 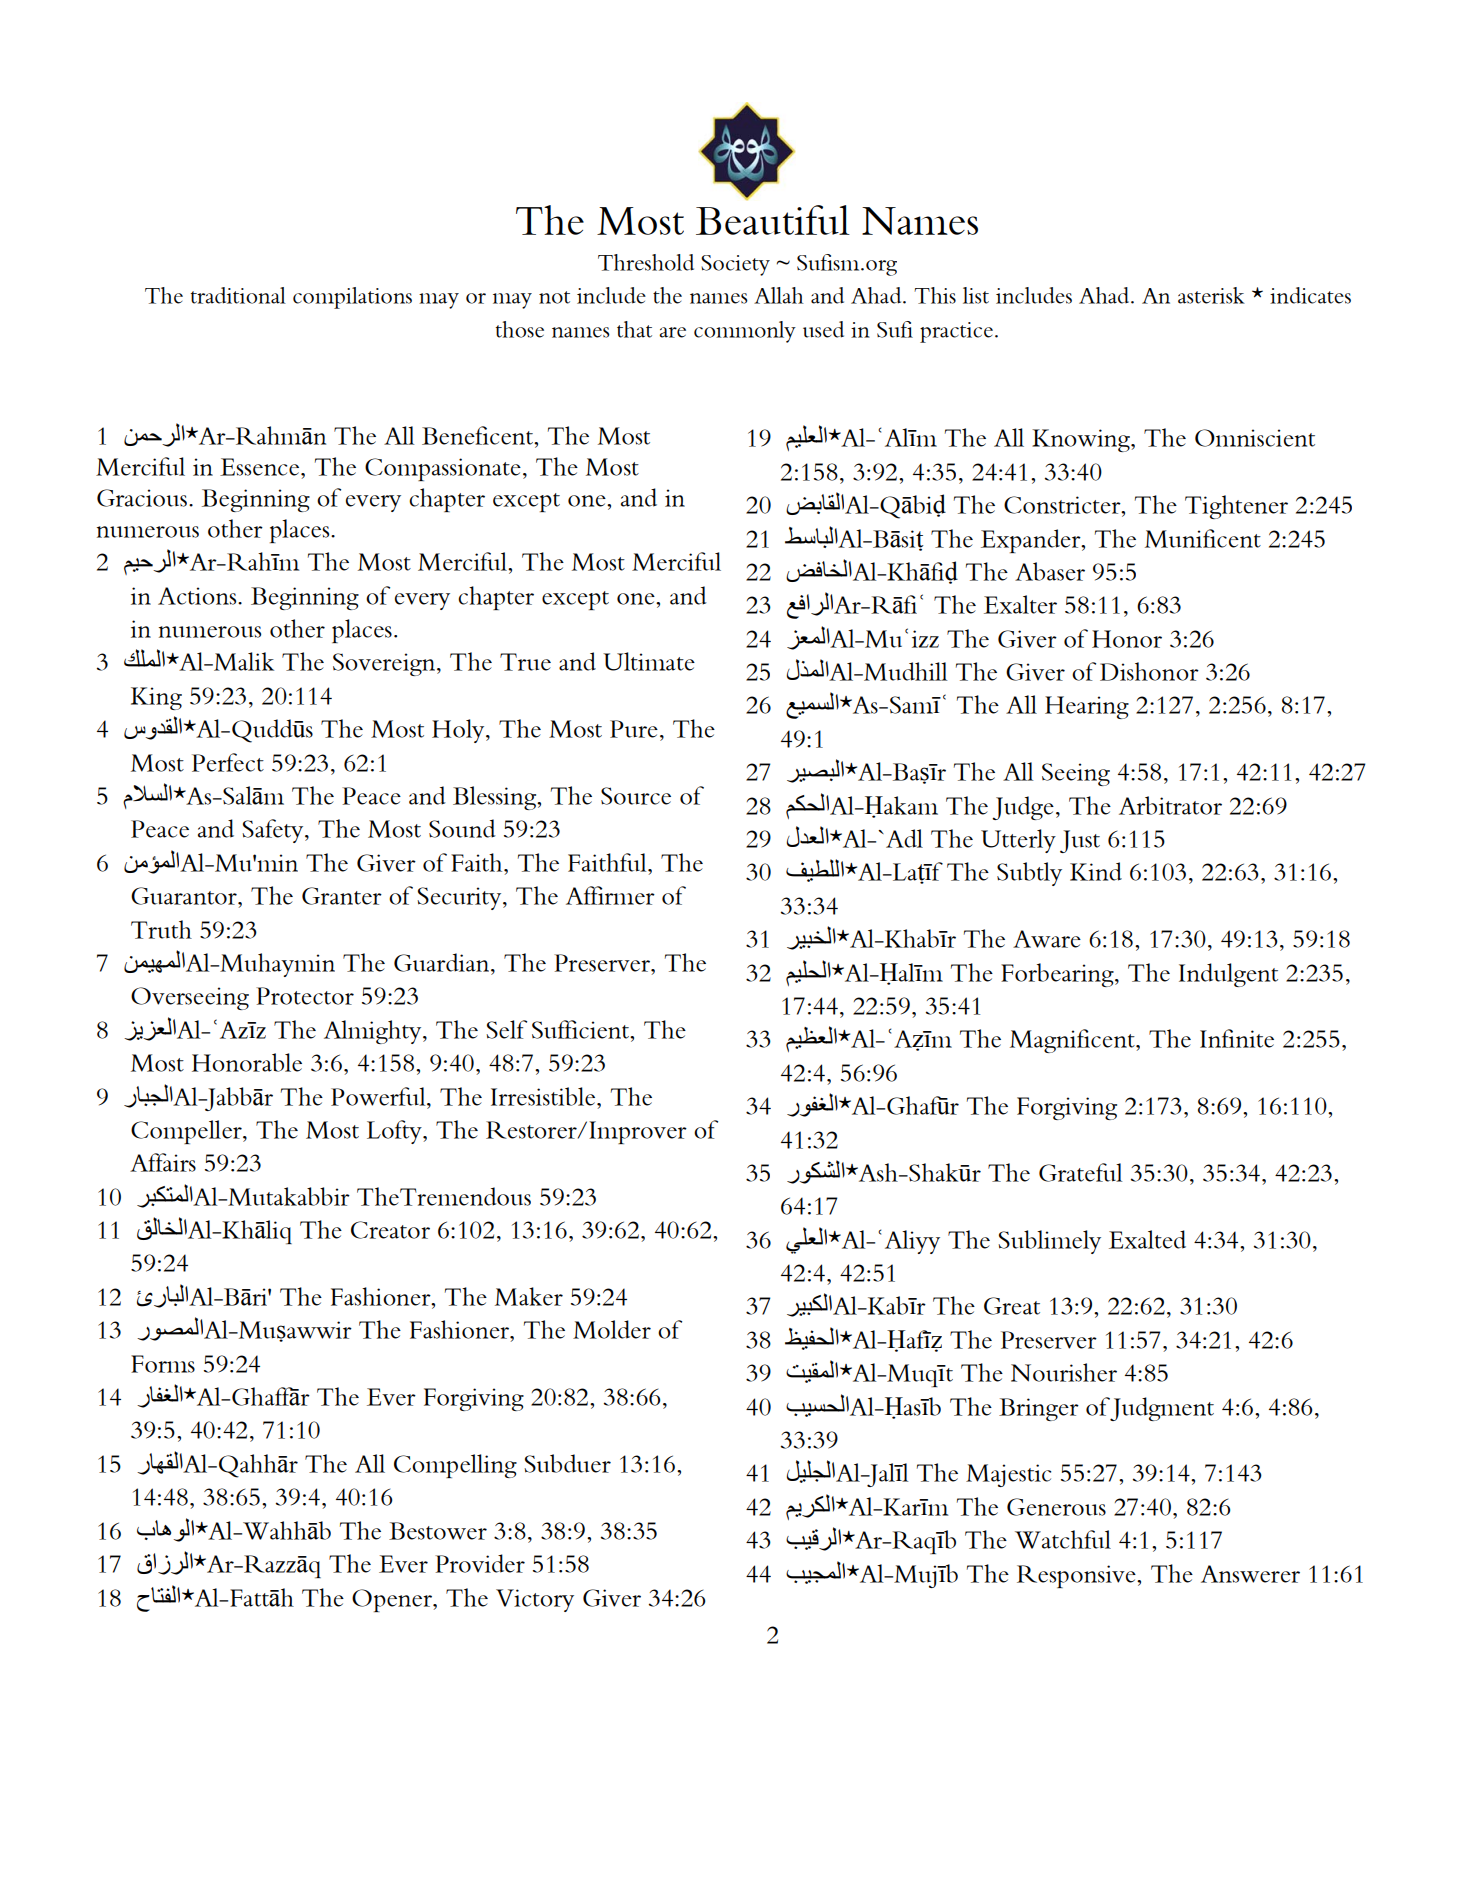 What do you see at coordinates (544, 1096) in the screenshot?
I see `Irresistible` at bounding box center [544, 1096].
